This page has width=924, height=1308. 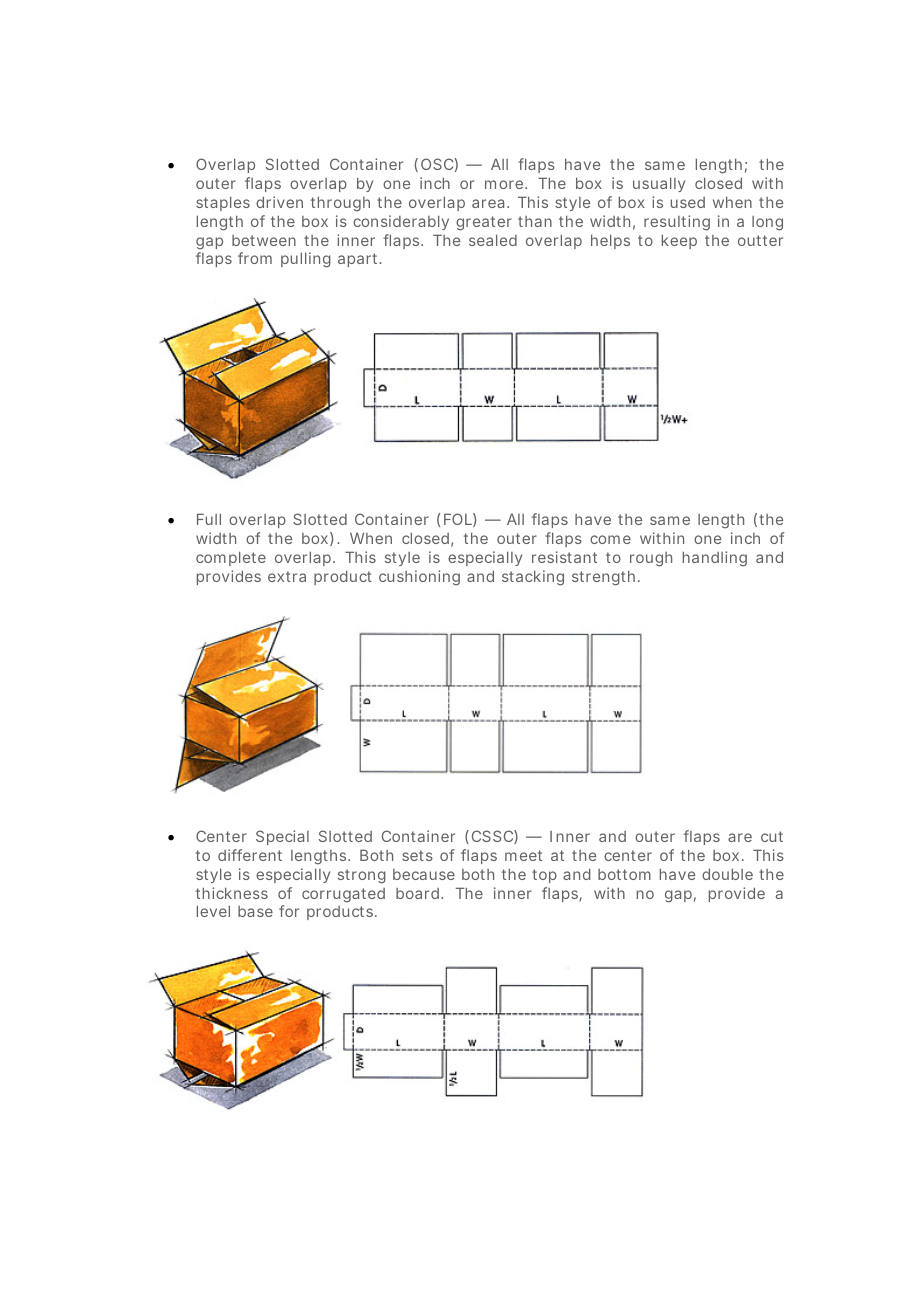 What do you see at coordinates (533, 578) in the page?
I see `stacking` at bounding box center [533, 578].
